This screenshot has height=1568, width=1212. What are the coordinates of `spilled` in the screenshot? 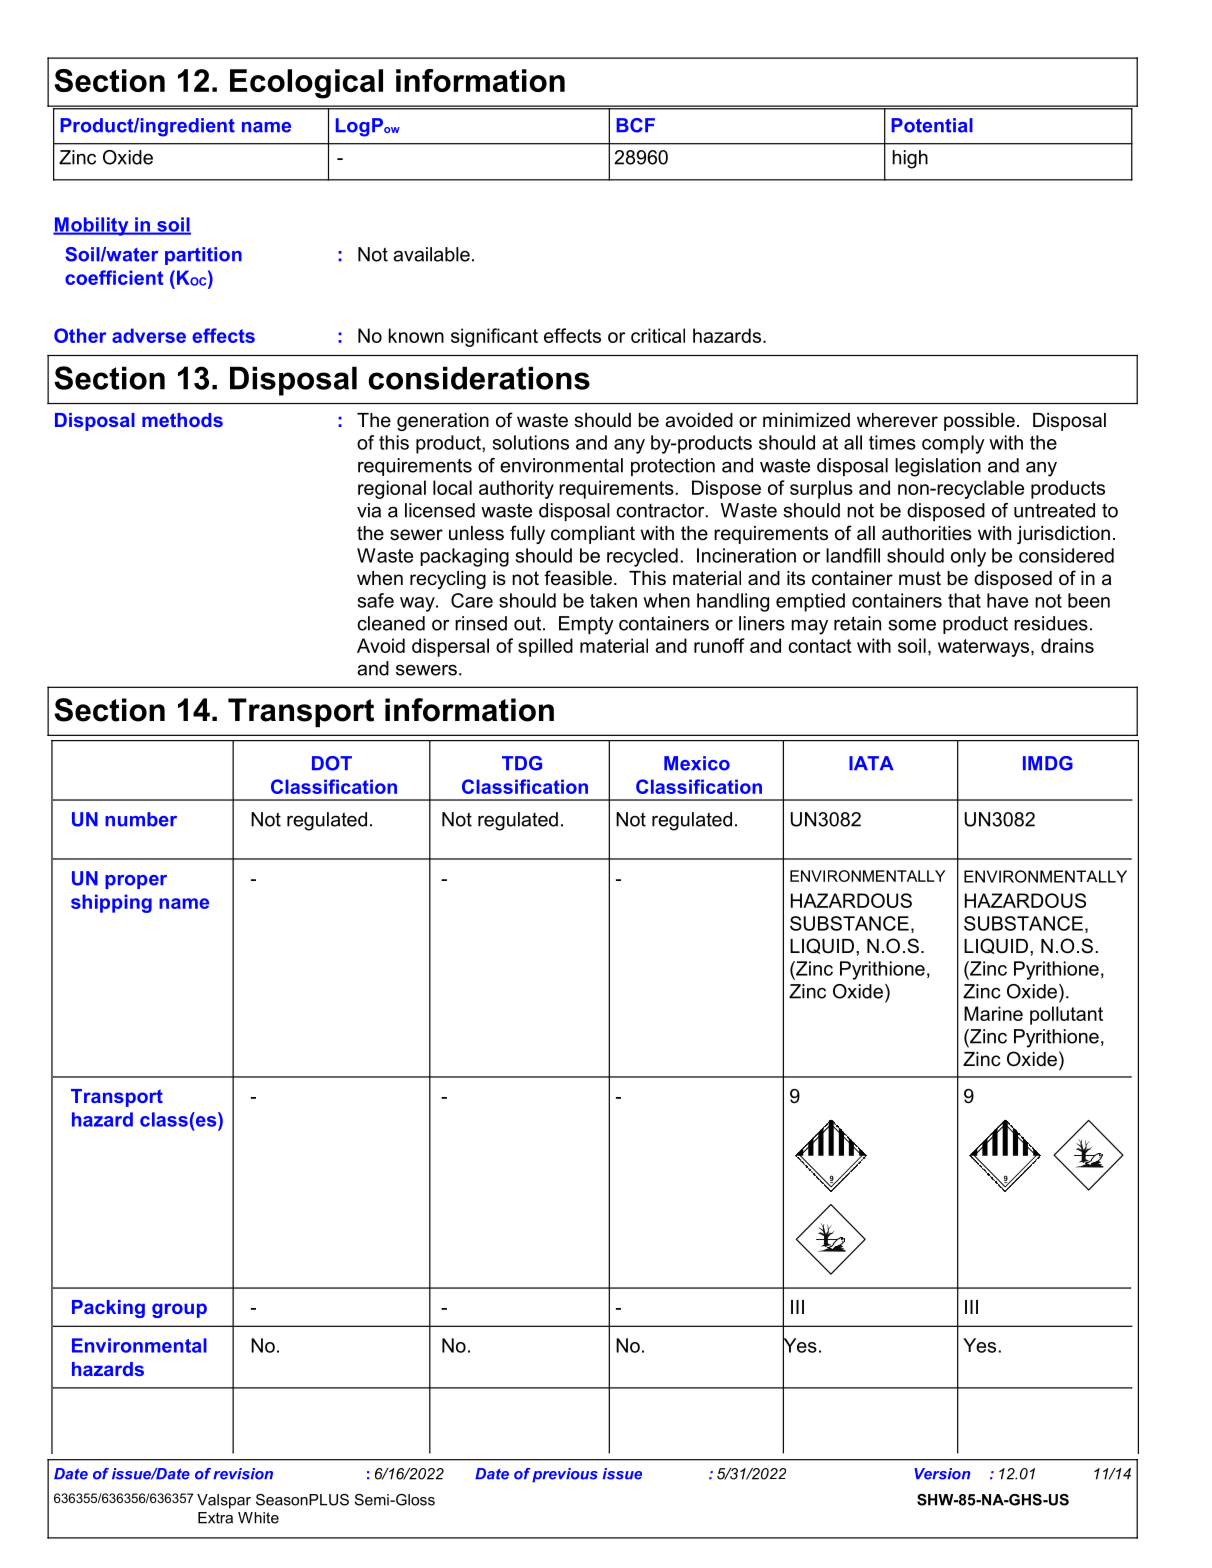 It's located at (545, 647).
